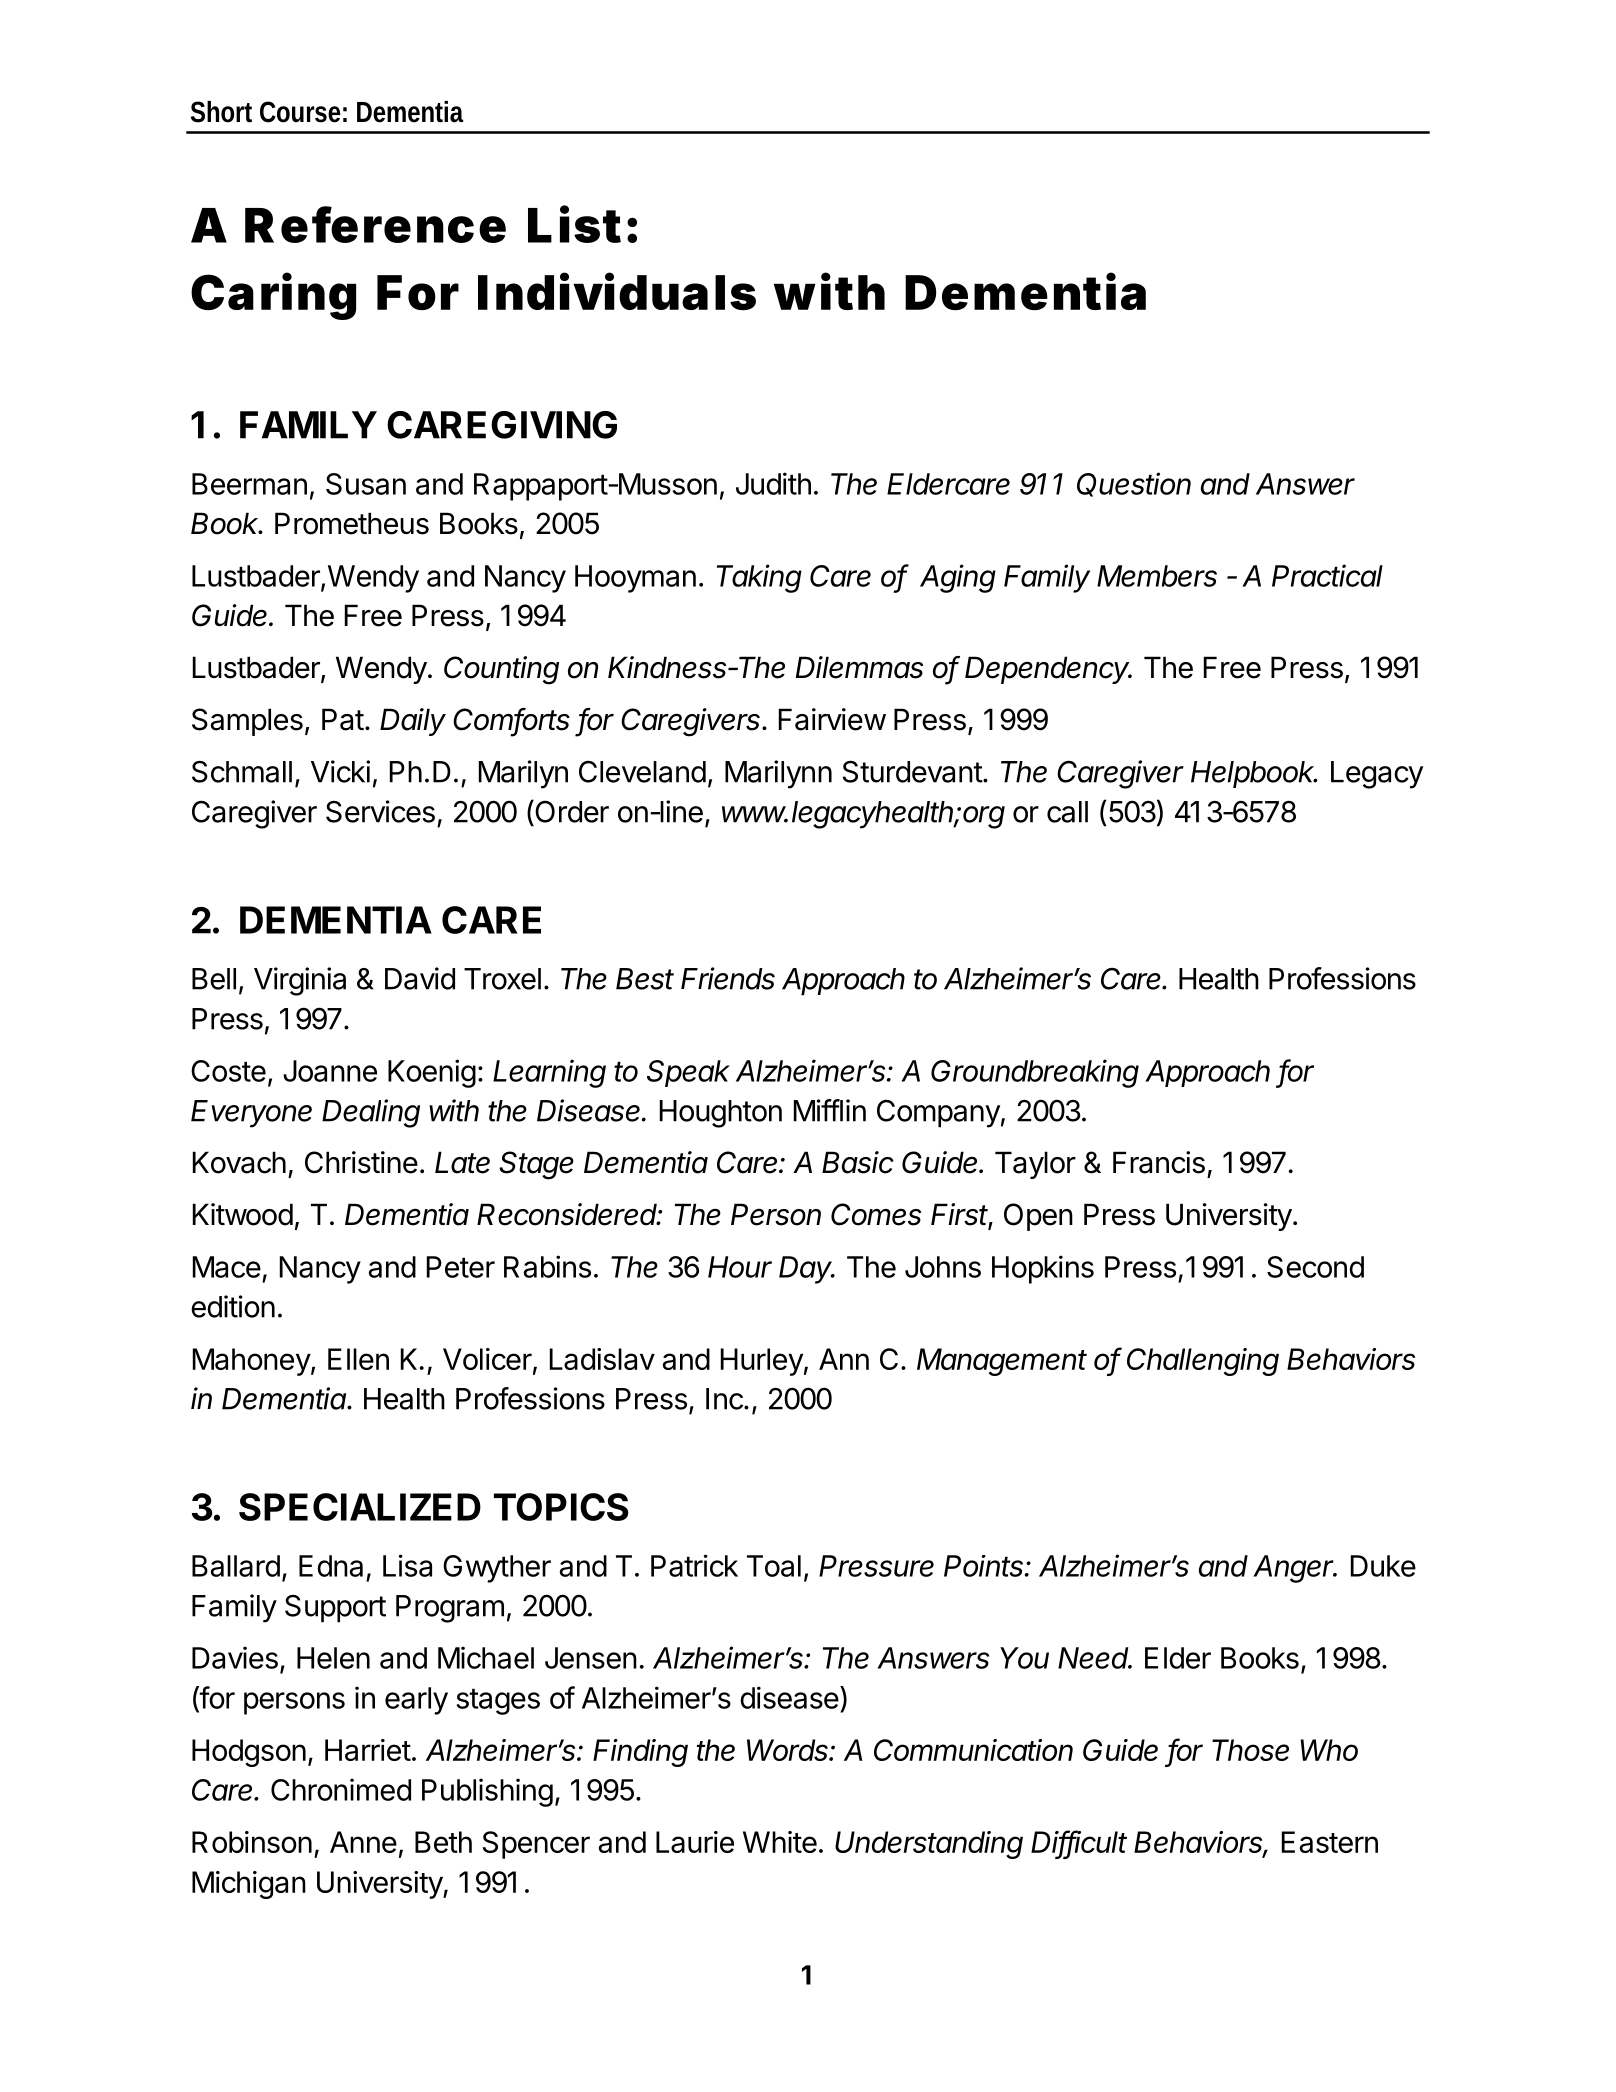 Image resolution: width=1616 pixels, height=2092 pixels. I want to click on Anger, so click(1295, 1569).
